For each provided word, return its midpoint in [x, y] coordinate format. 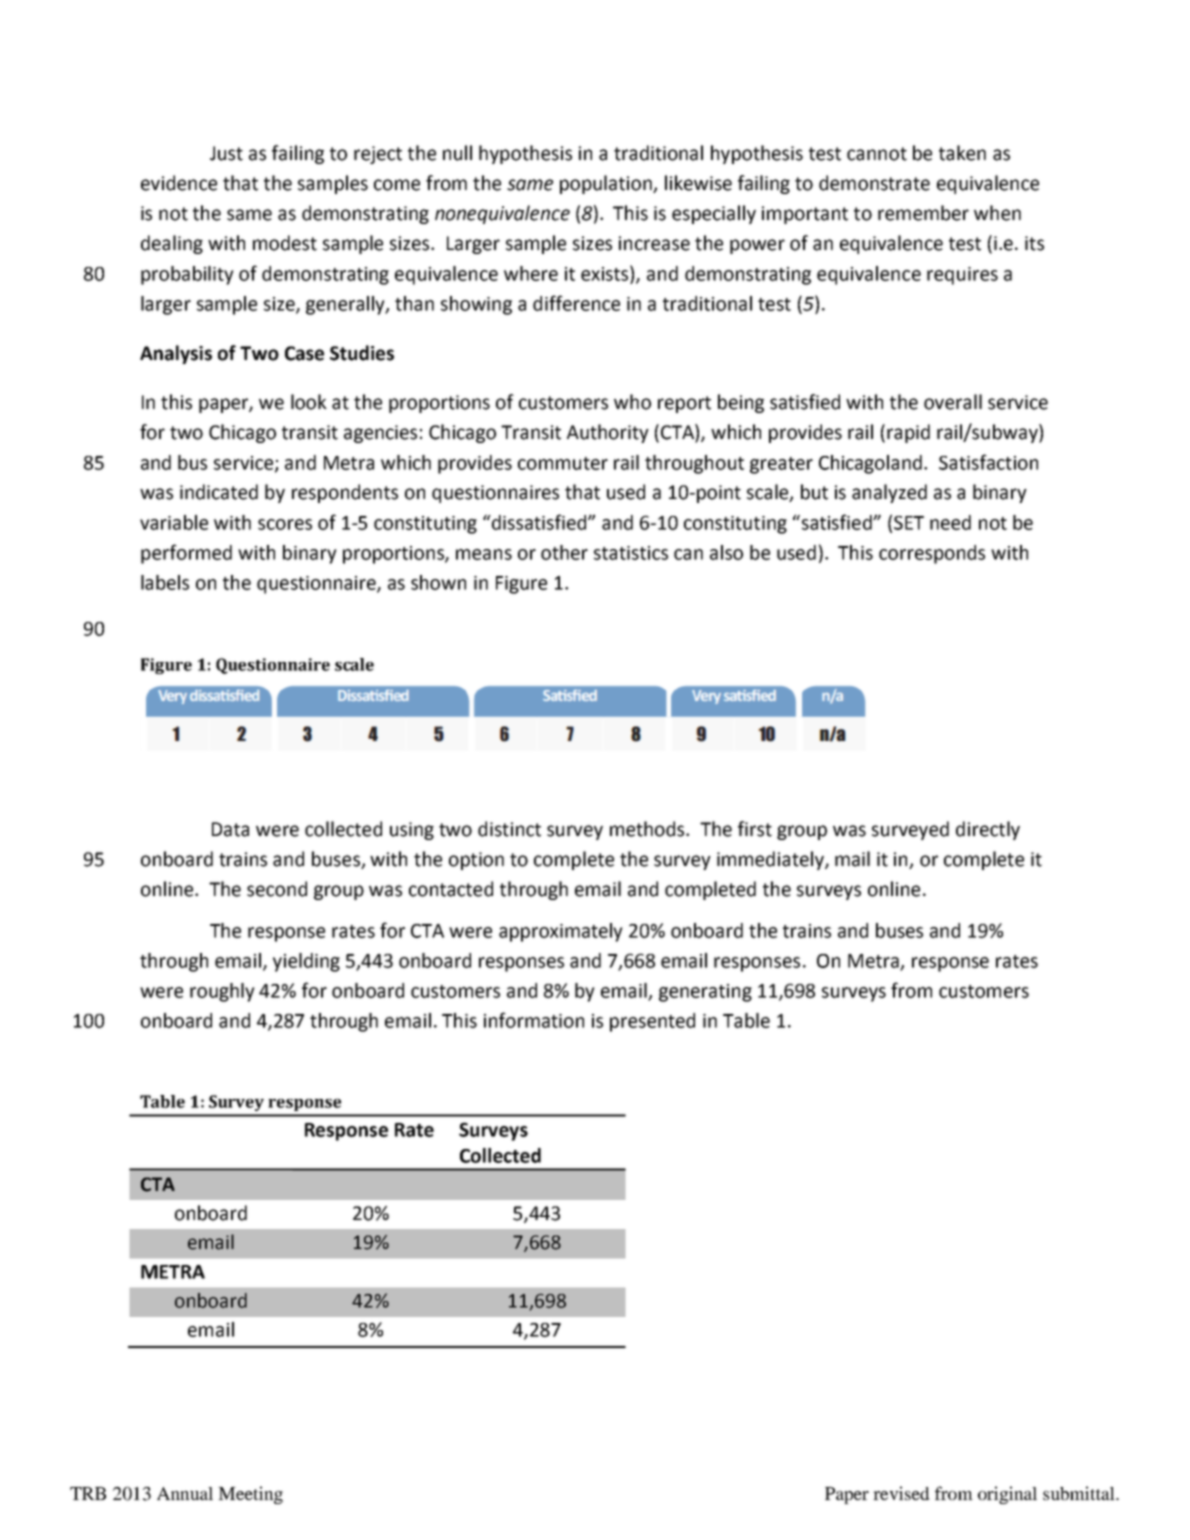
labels [165, 582]
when [997, 213]
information [534, 1020]
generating [705, 993]
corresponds [932, 554]
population [607, 184]
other [564, 552]
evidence [179, 183]
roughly [222, 992]
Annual [185, 1493]
